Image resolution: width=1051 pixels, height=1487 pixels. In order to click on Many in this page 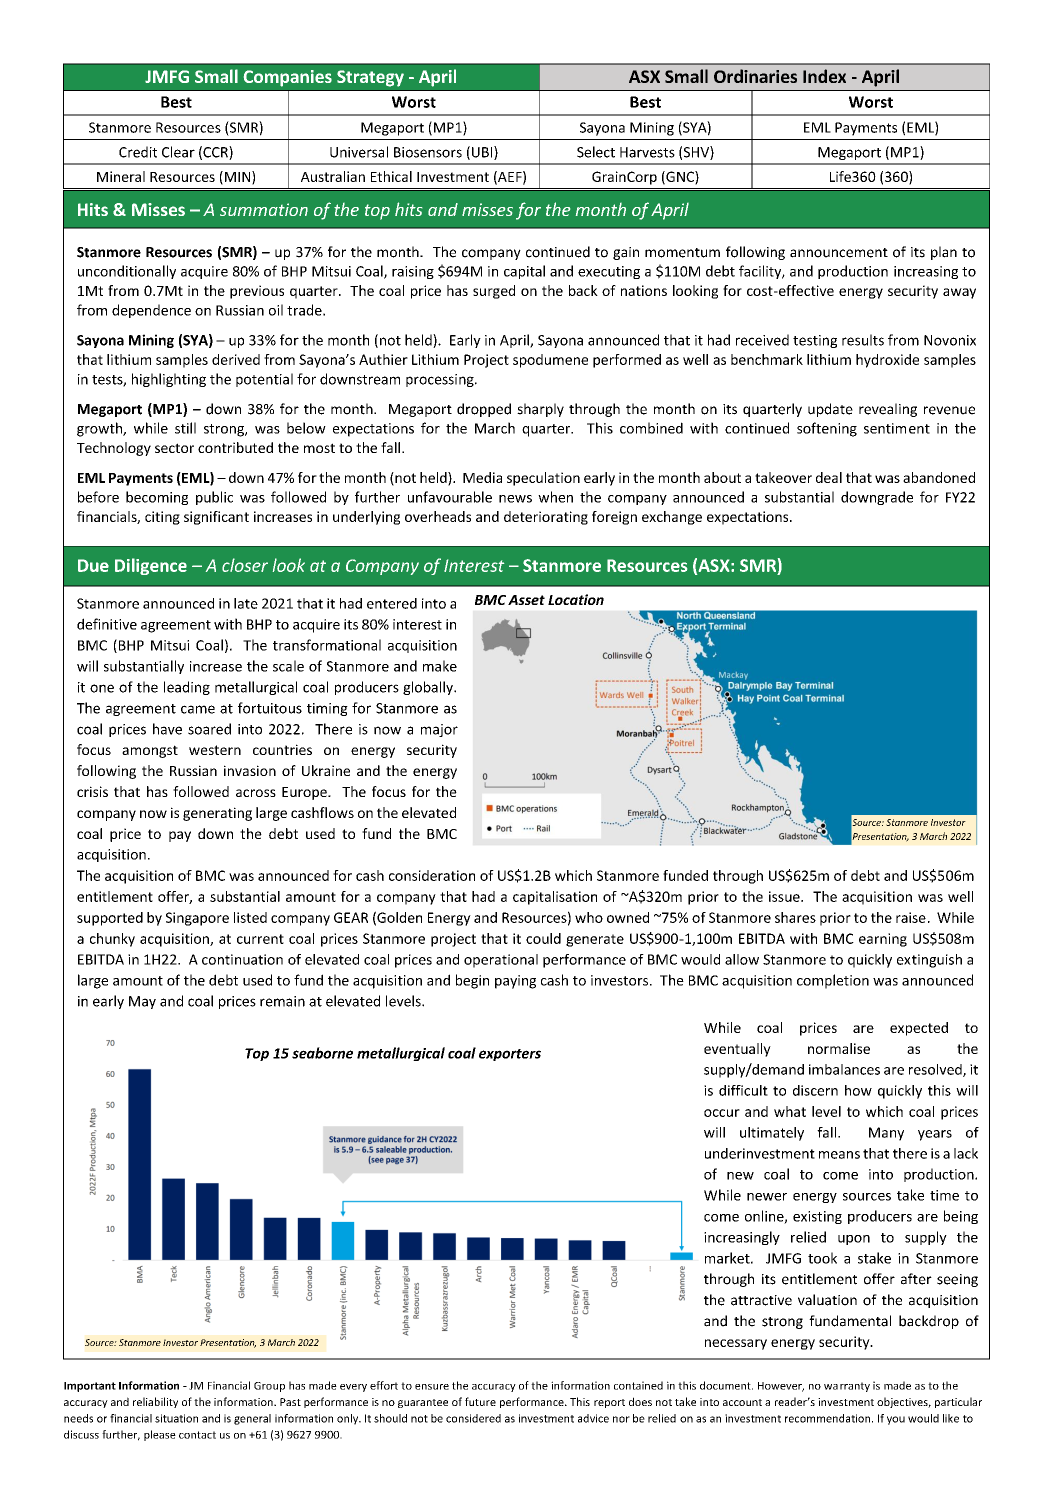, I will do `click(886, 1134)`.
